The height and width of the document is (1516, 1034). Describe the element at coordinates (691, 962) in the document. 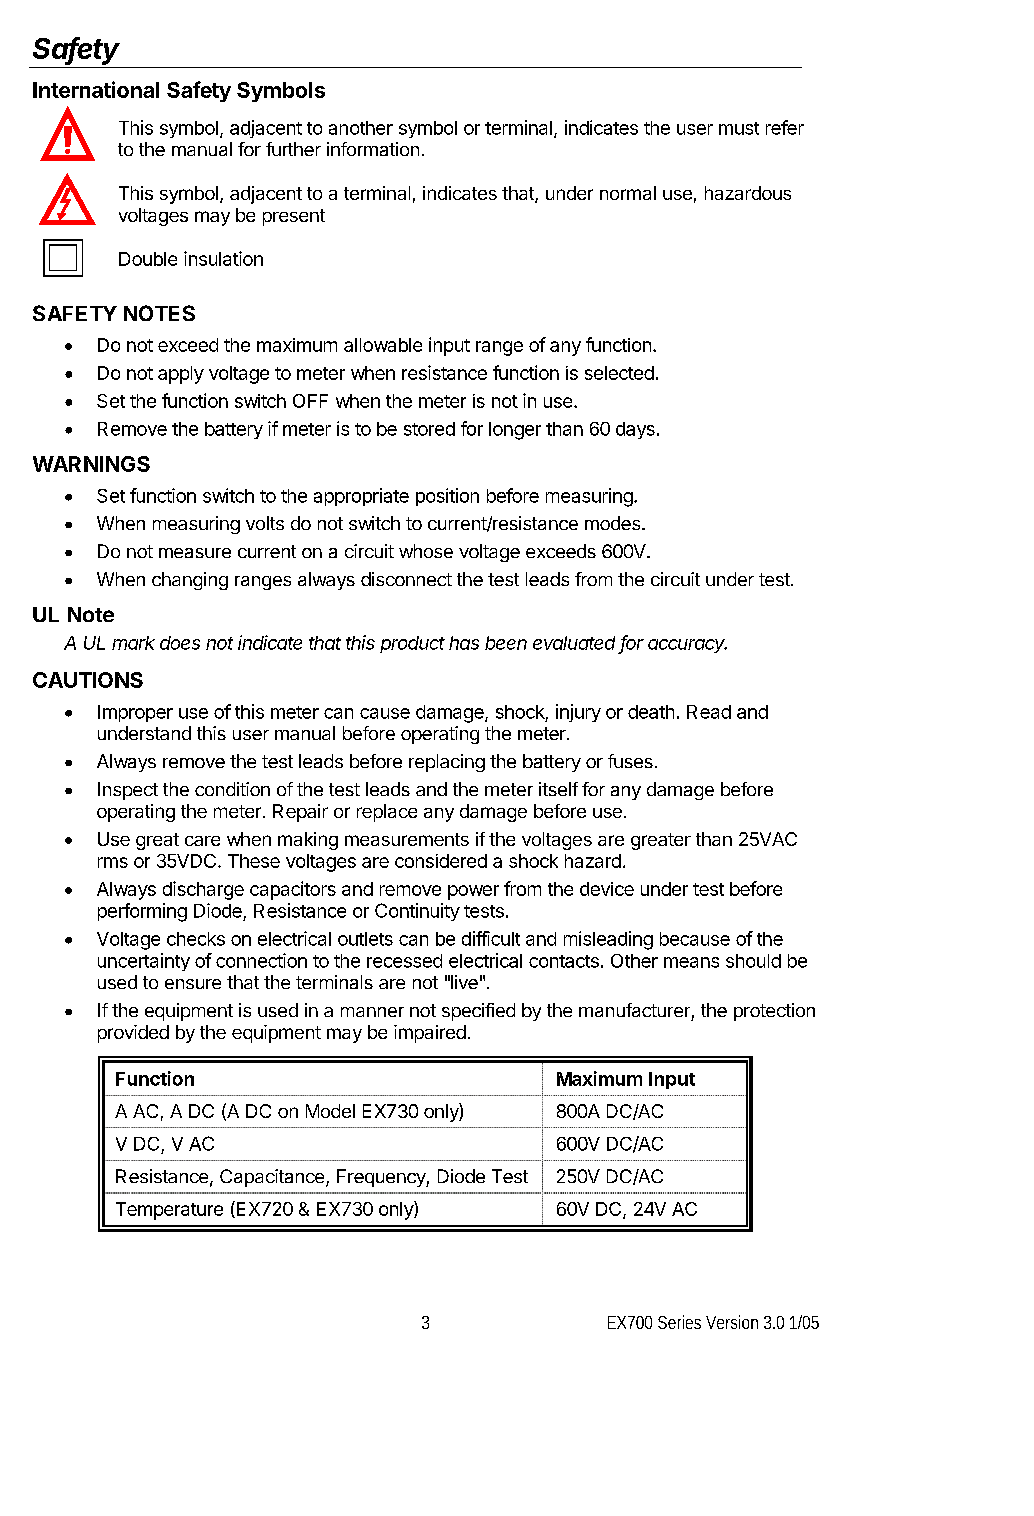

I see `means` at that location.
